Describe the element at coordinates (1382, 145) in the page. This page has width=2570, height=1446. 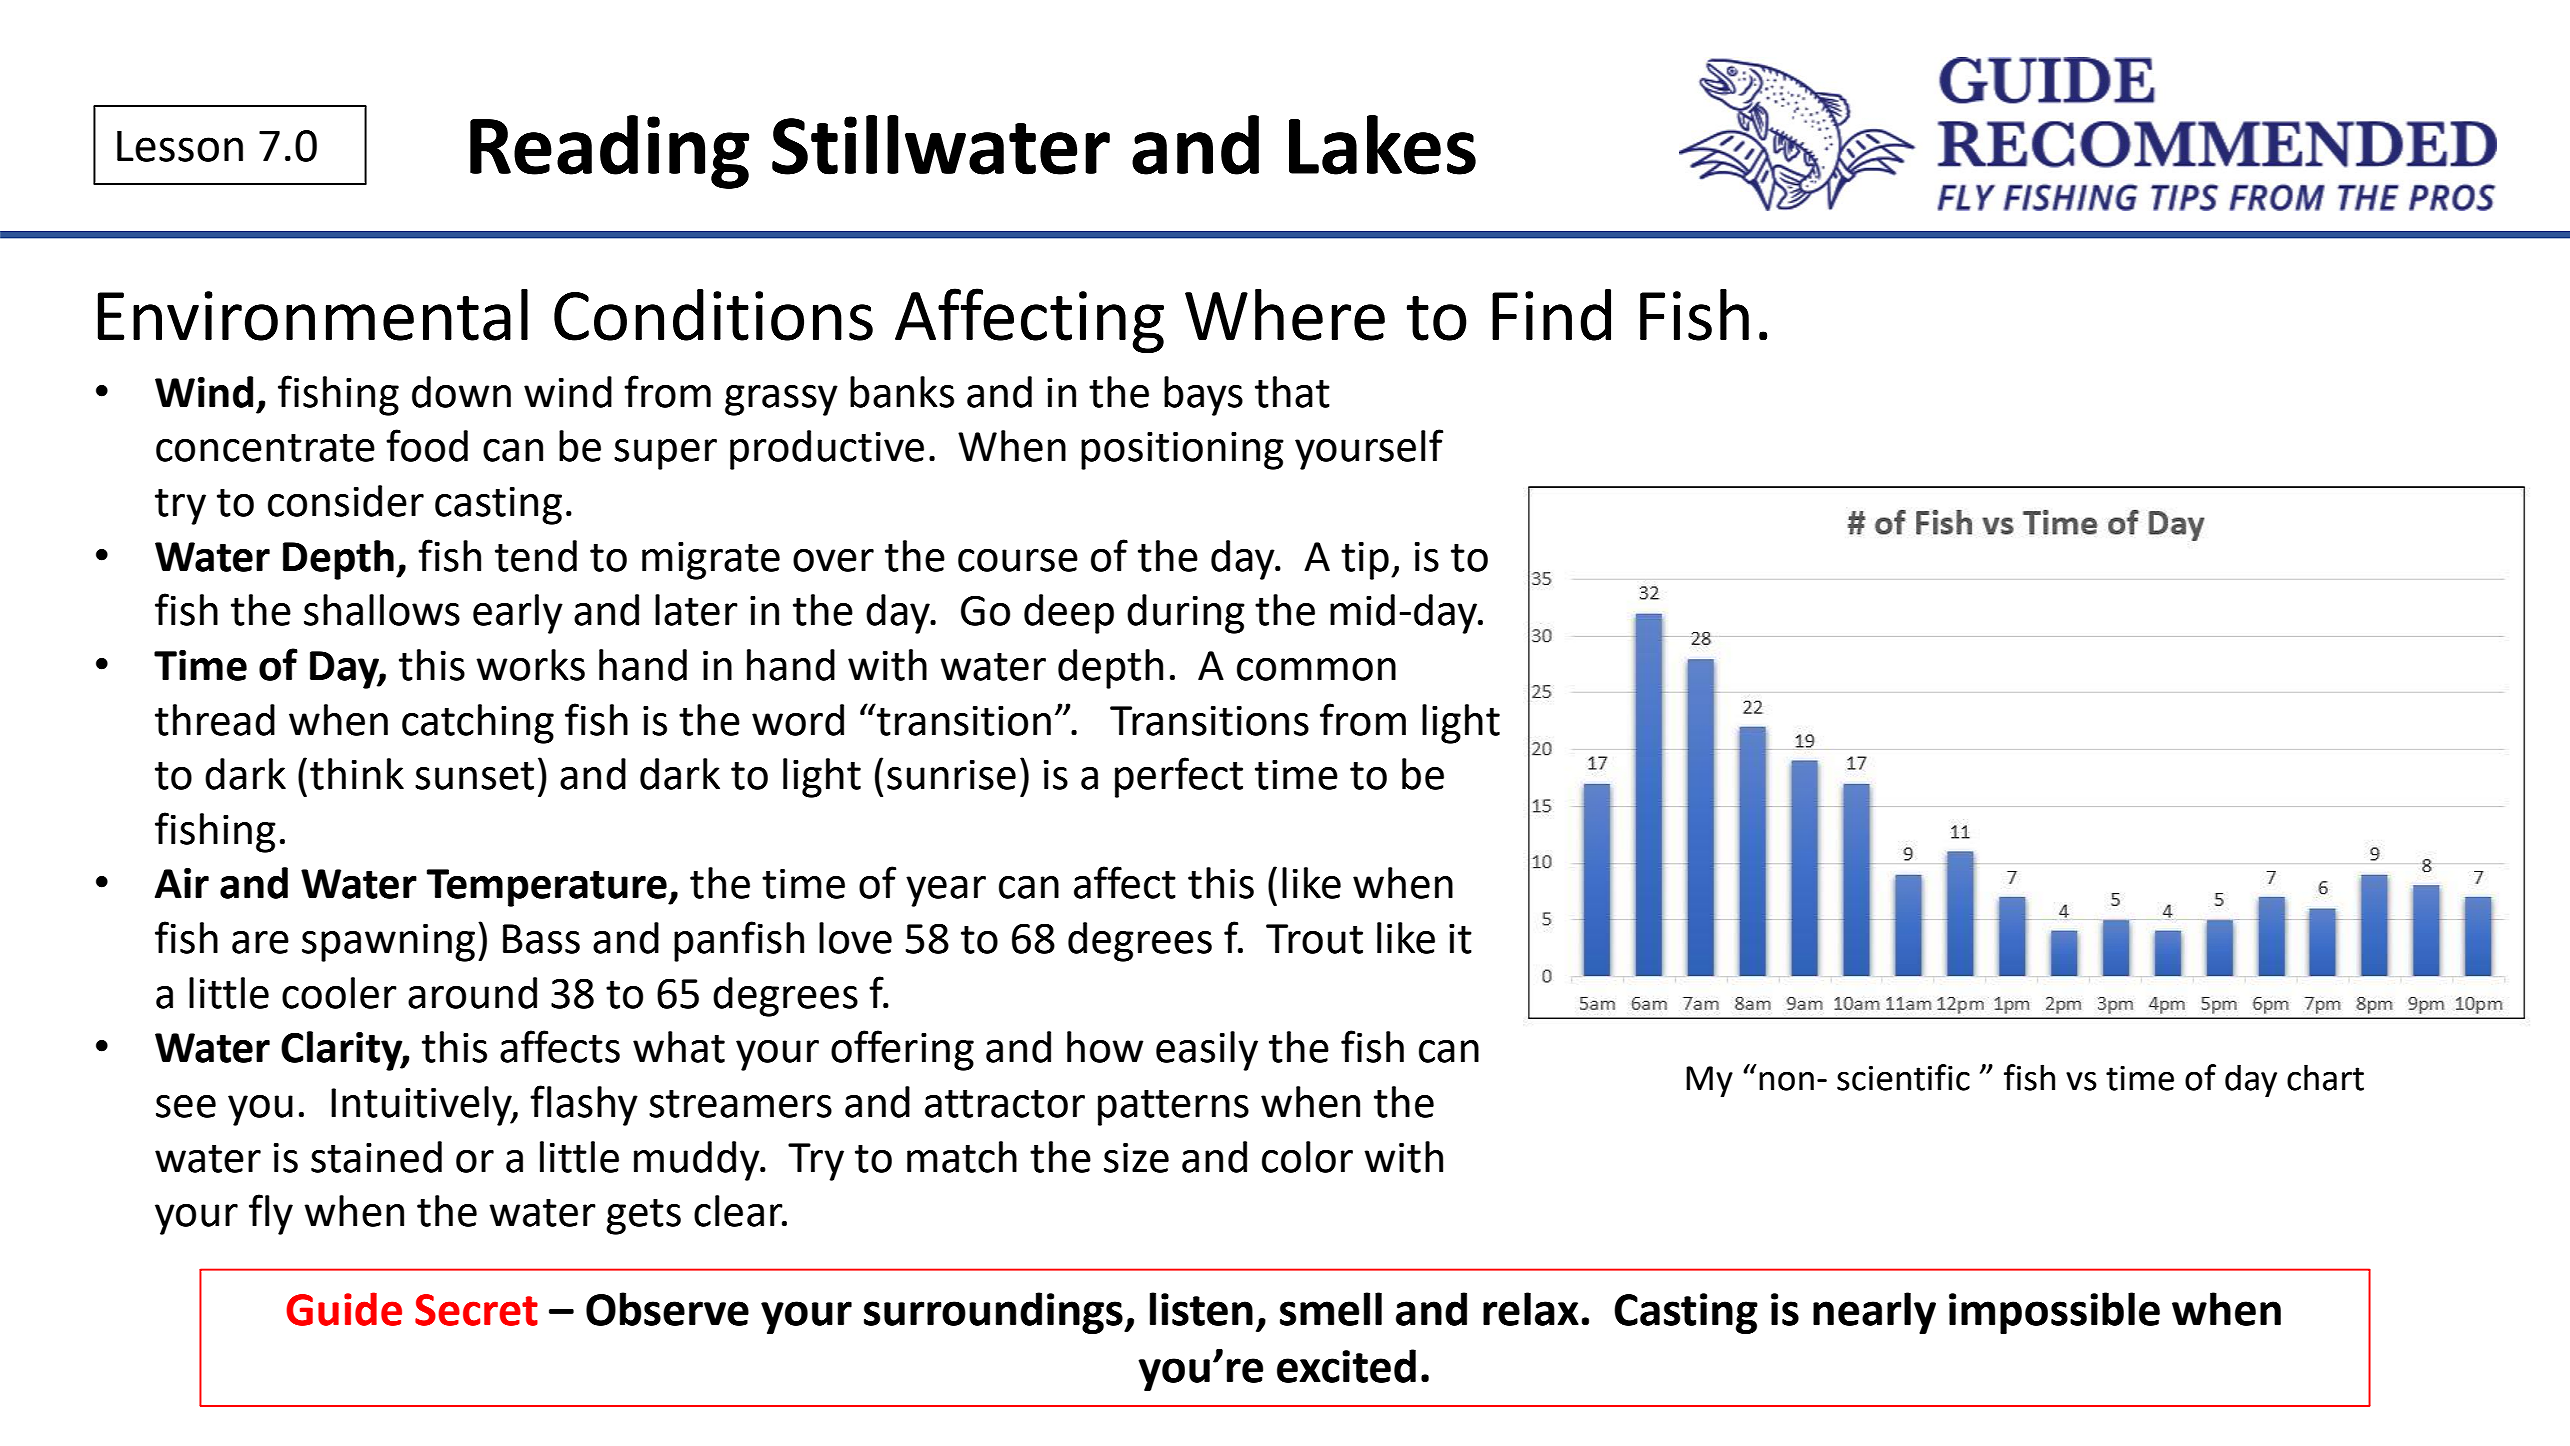
I see `Lakes` at that location.
